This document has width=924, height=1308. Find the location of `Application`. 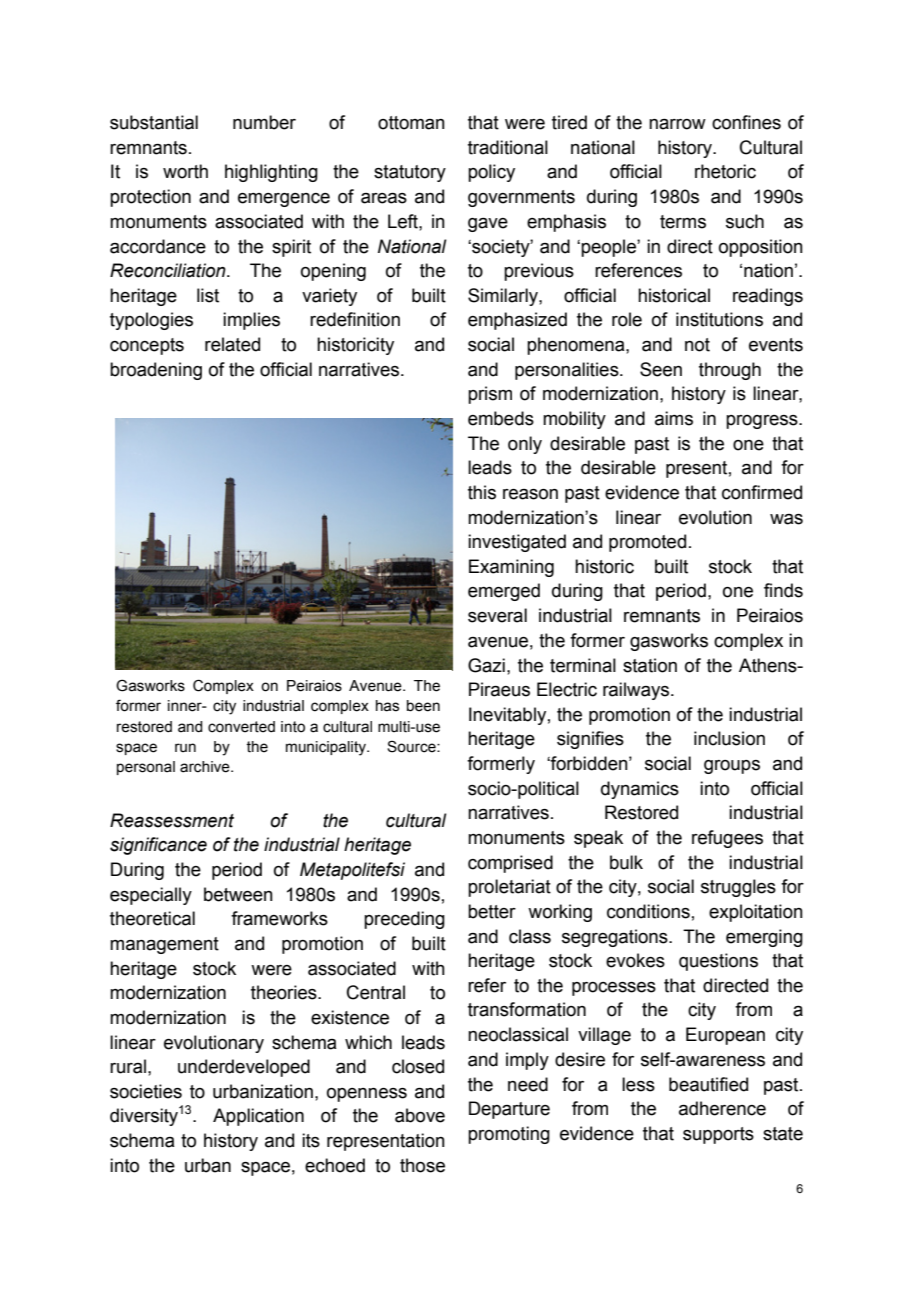

Application is located at coordinates (258, 1117).
